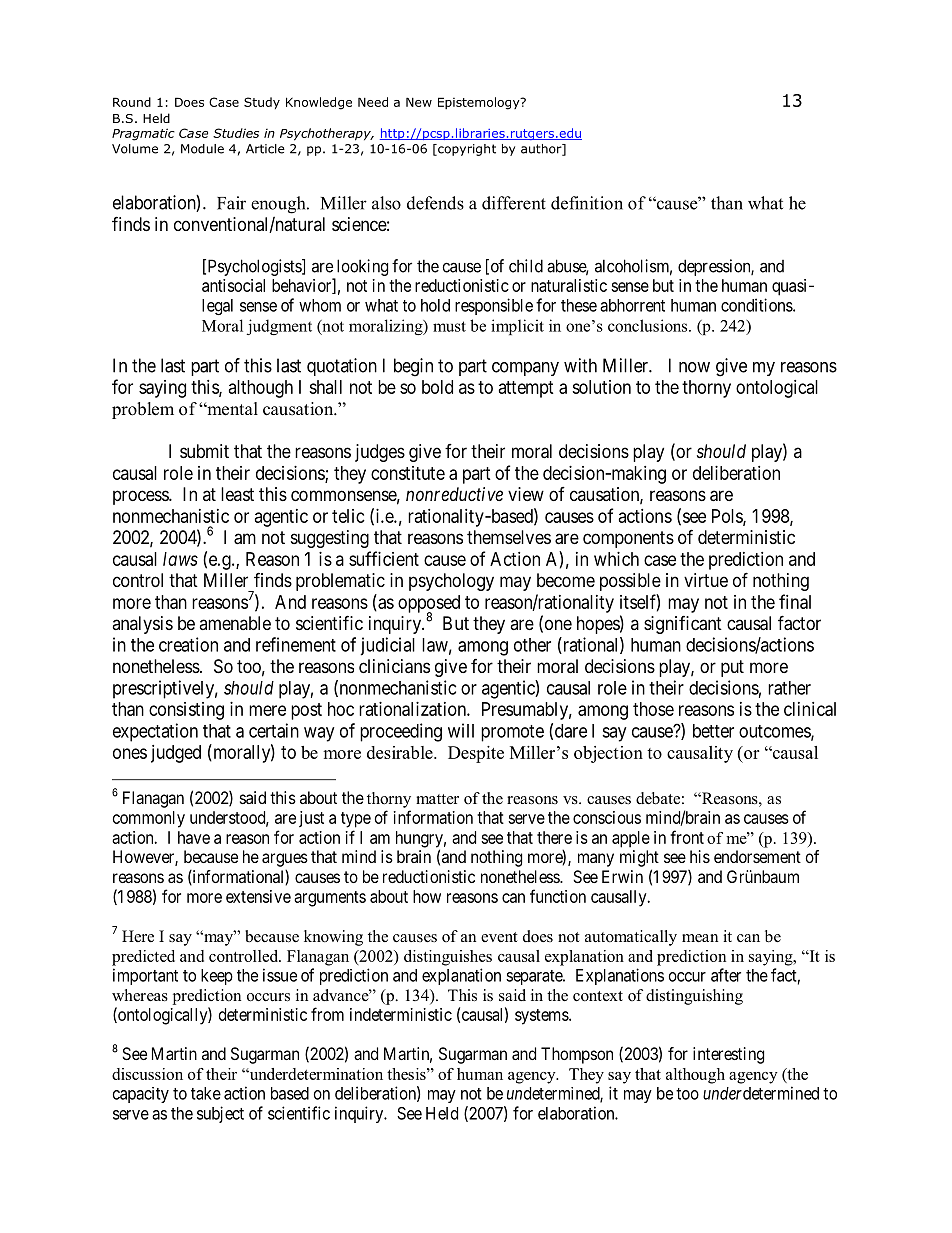 Image resolution: width=952 pixels, height=1233 pixels. What do you see at coordinates (577, 1055) in the document?
I see `Thompson` at bounding box center [577, 1055].
